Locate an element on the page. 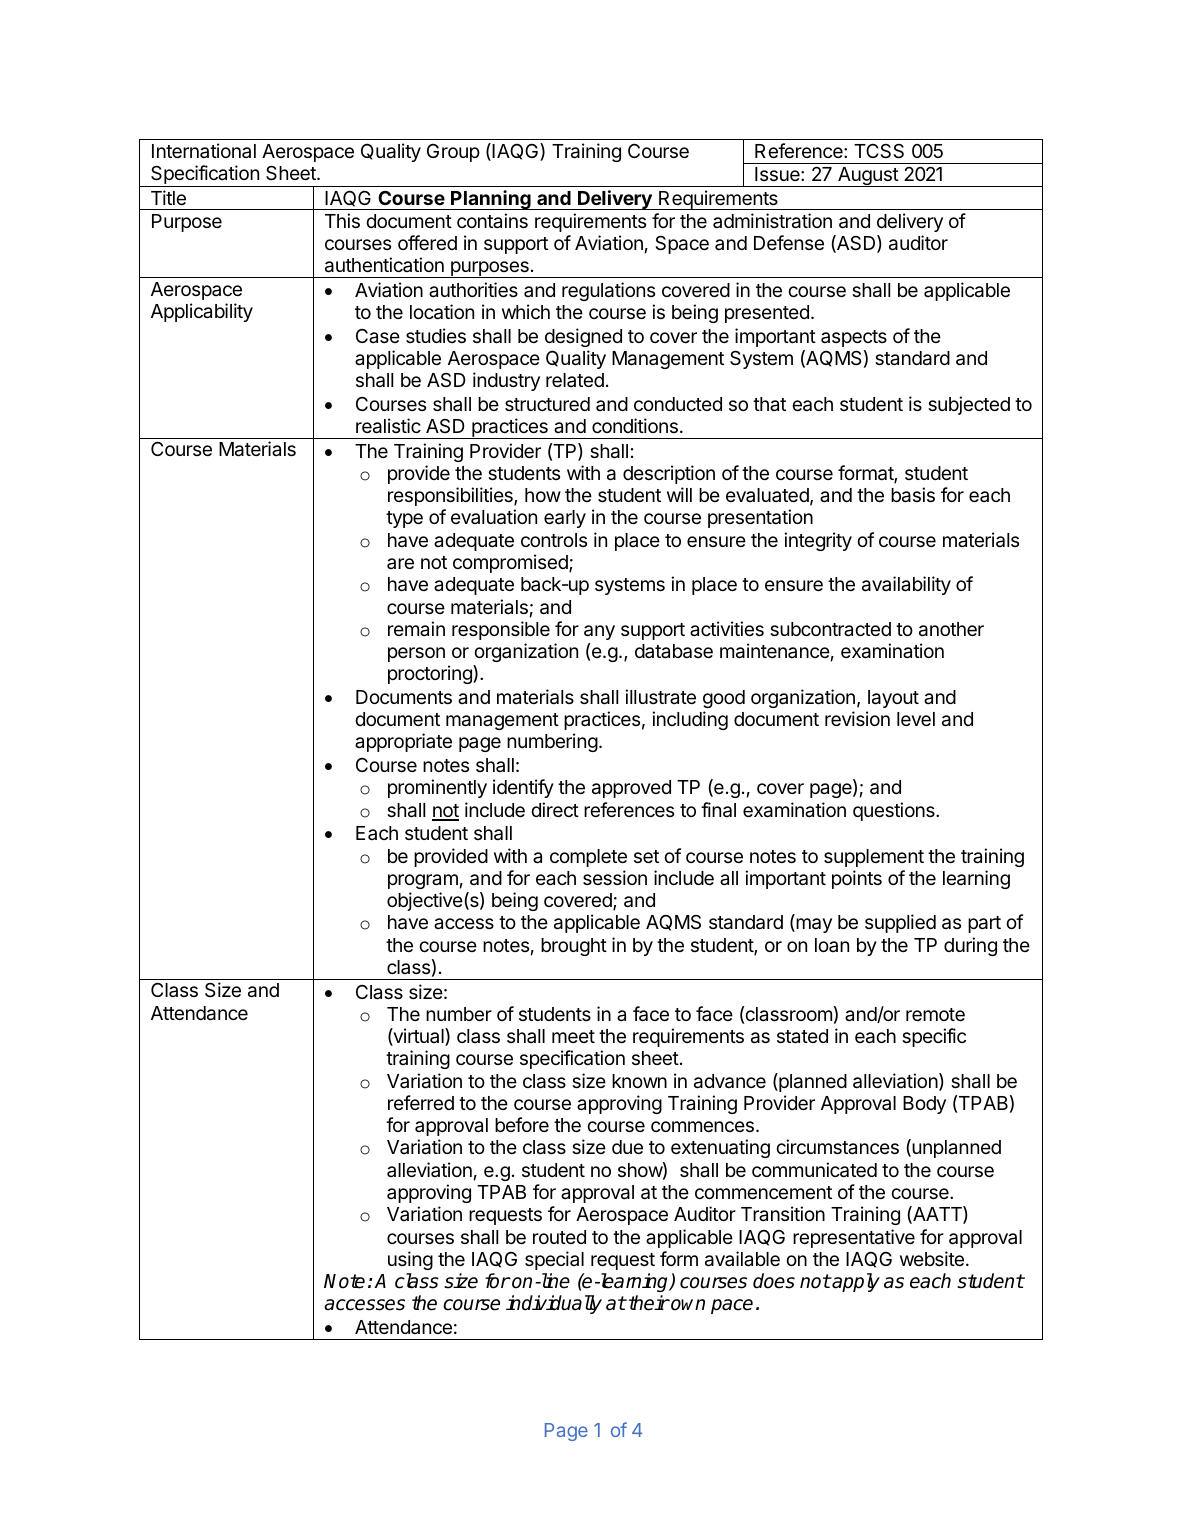 The height and width of the page is (1534, 1185). remote is located at coordinates (935, 1014).
